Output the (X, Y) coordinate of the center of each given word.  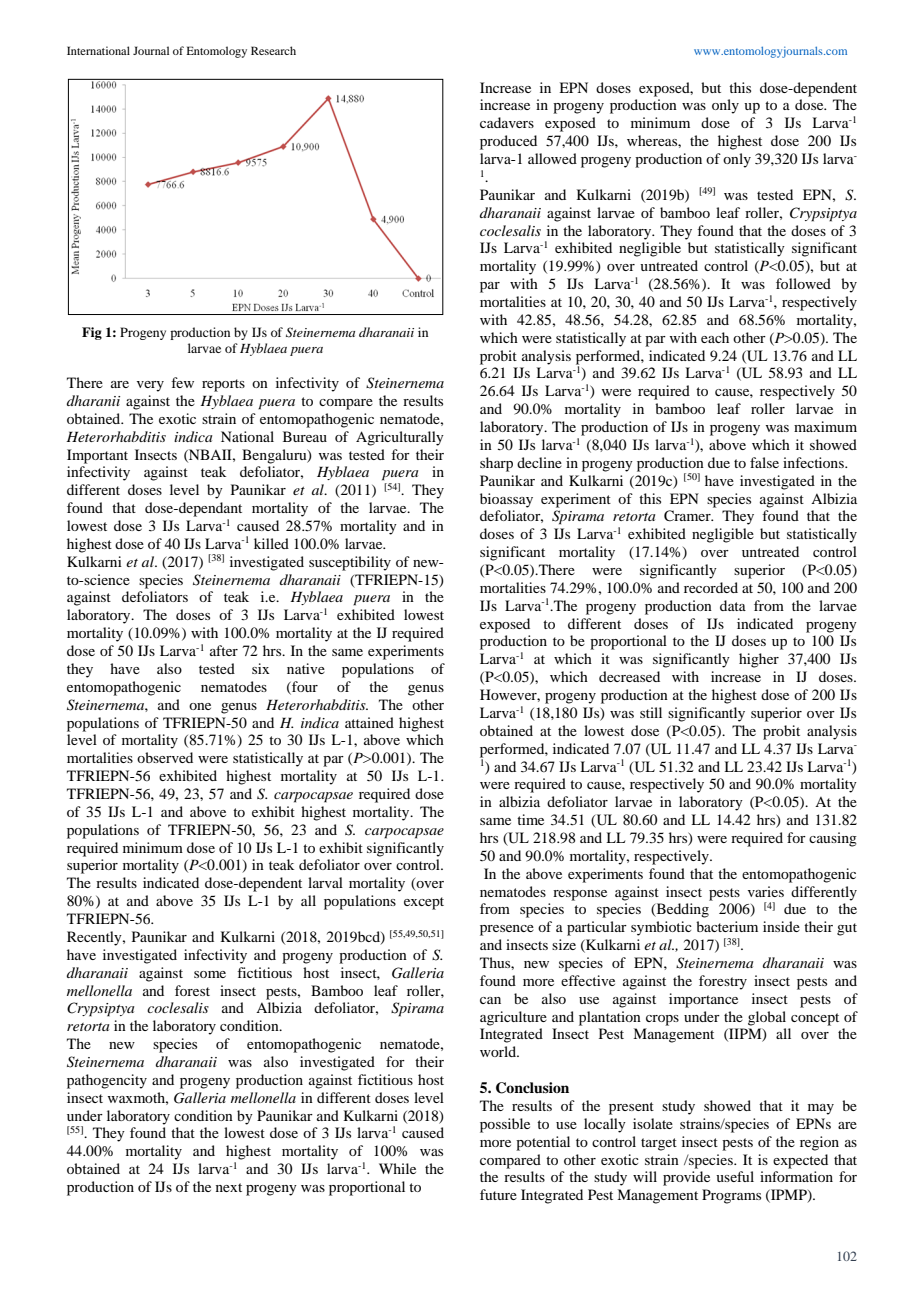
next (229, 1187)
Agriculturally (400, 438)
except (424, 903)
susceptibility (350, 563)
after (224, 650)
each (715, 337)
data (733, 605)
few (182, 382)
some (210, 974)
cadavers (507, 122)
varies (766, 891)
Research (273, 50)
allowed (552, 158)
